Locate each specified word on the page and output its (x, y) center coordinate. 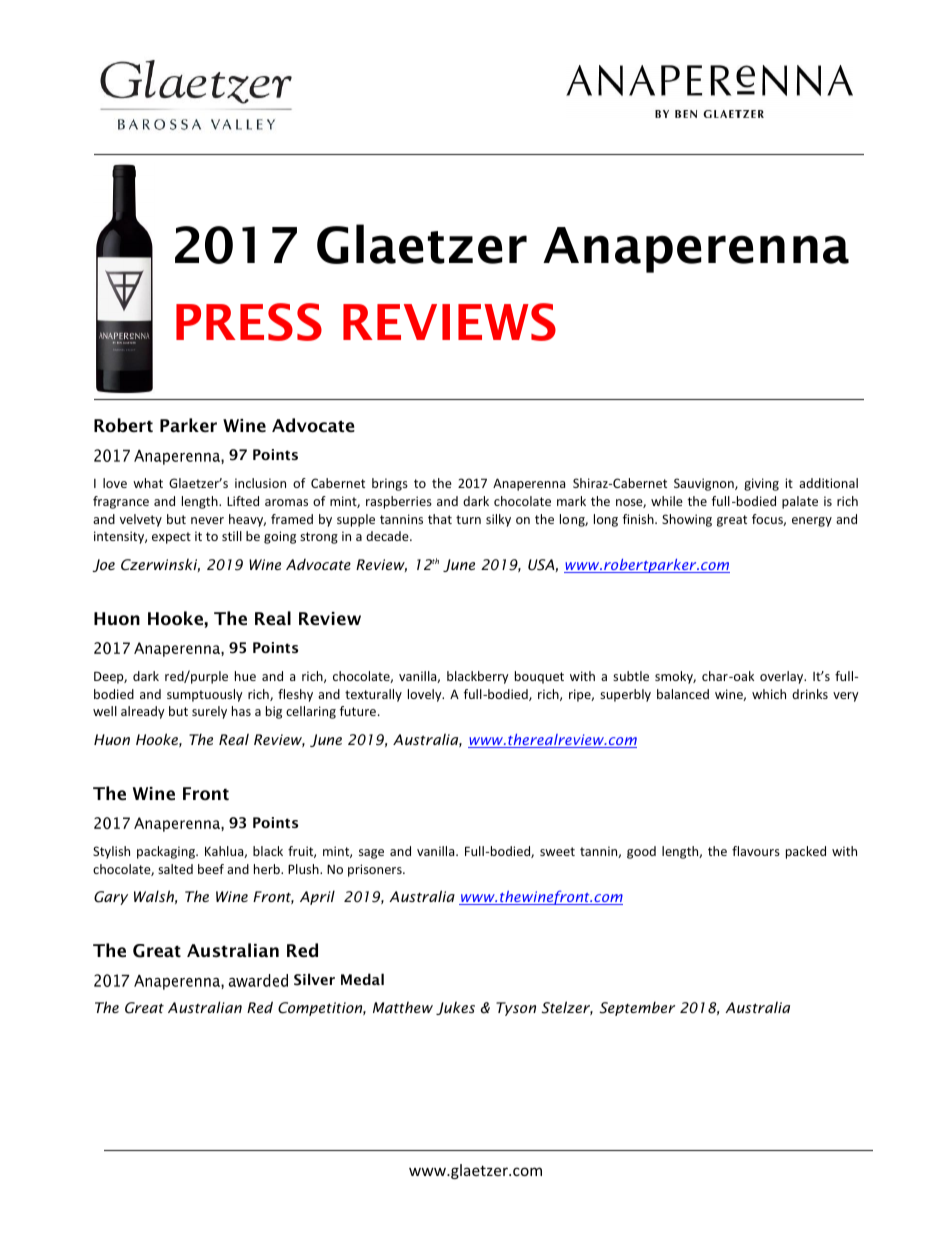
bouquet (539, 677)
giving (761, 484)
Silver (314, 979)
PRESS (249, 322)
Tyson (516, 1009)
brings (390, 484)
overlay (783, 677)
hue (245, 676)
